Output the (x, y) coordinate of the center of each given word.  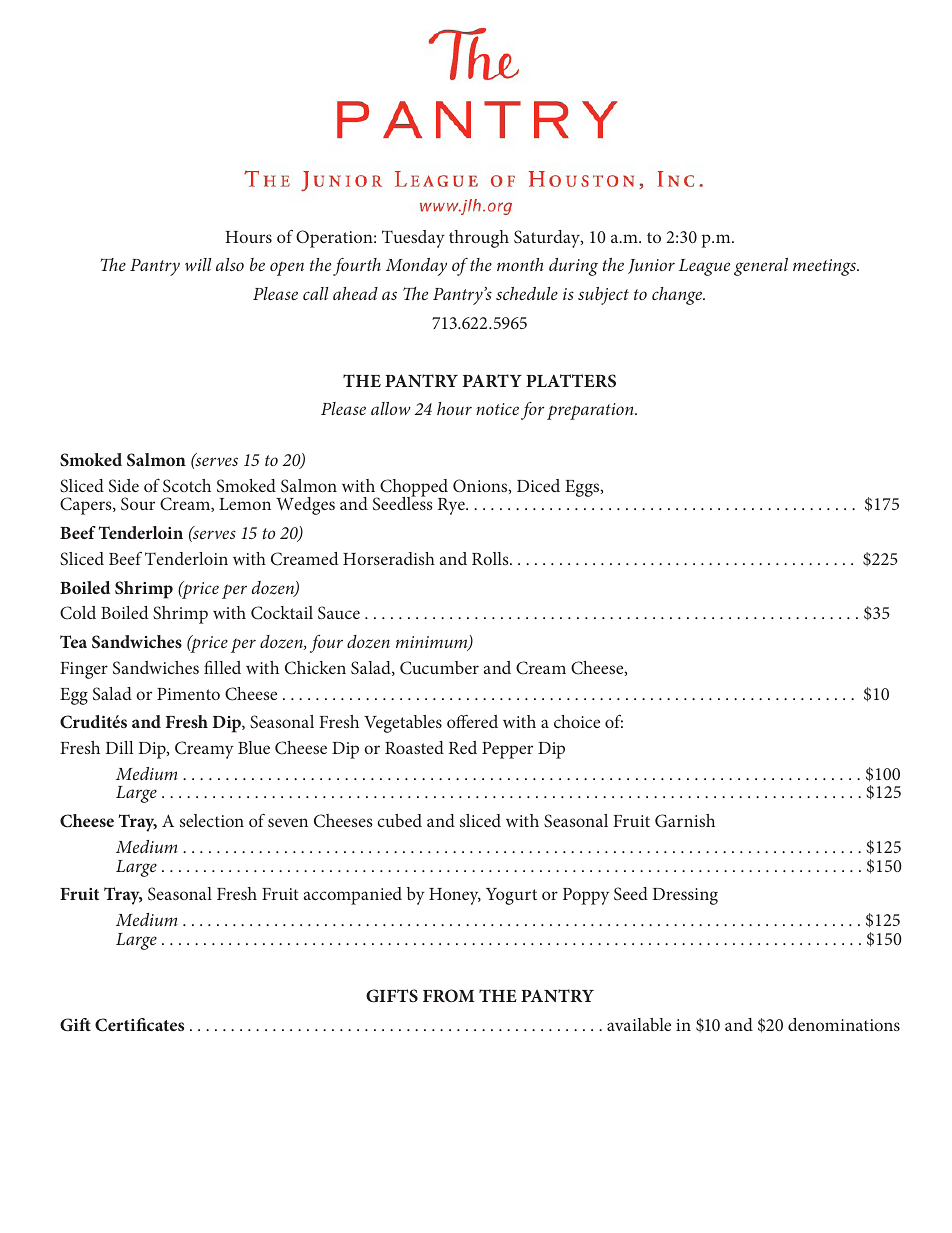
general (761, 267)
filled (222, 667)
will (198, 264)
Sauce (339, 613)
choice (577, 721)
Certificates (139, 1025)
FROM (448, 996)
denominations (844, 1024)
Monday (416, 267)
